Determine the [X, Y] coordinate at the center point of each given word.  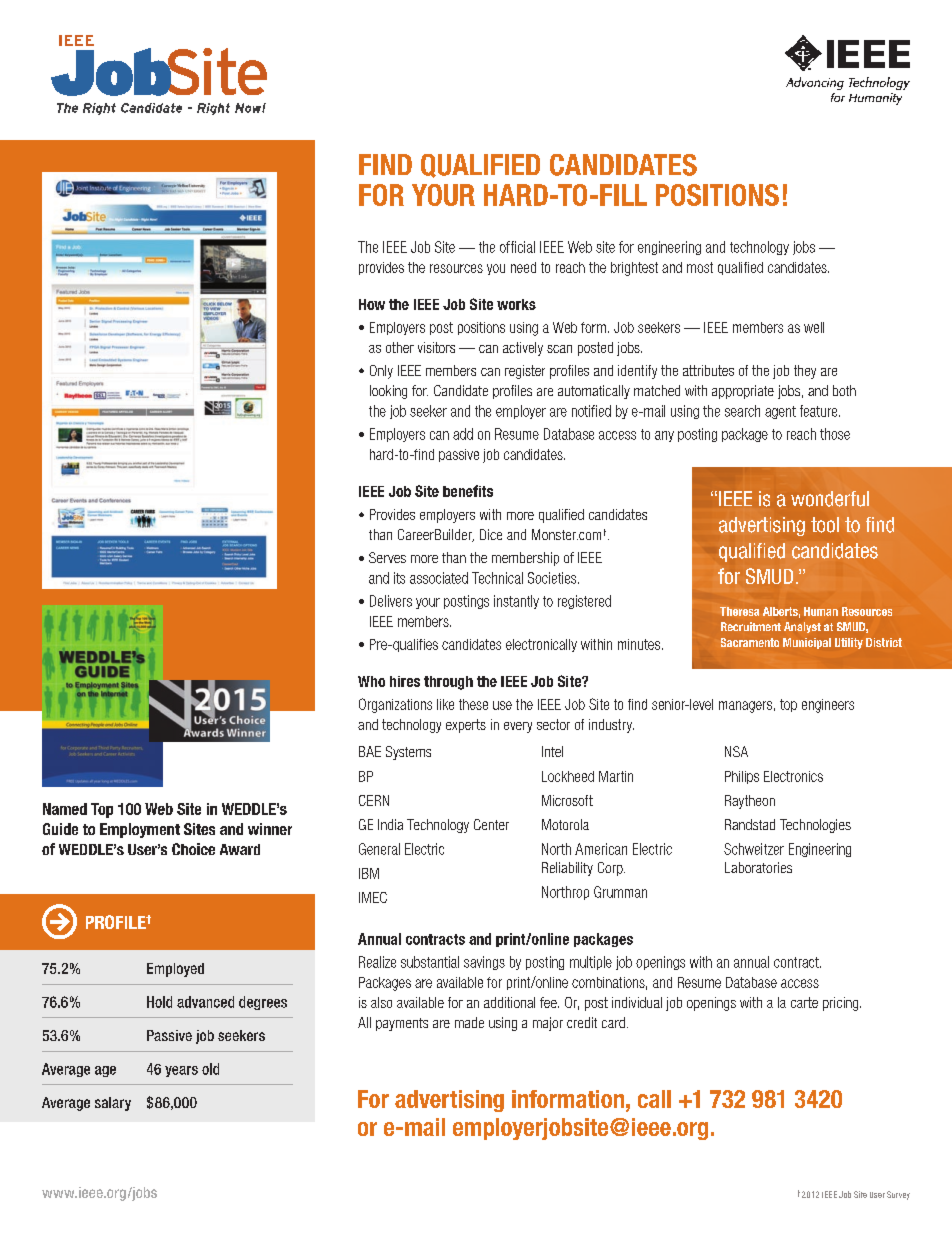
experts [466, 726]
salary [113, 1104]
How [372, 304]
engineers [828, 706]
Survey [898, 1195]
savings [484, 963]
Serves [387, 557]
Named [65, 809]
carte [804, 1002]
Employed [175, 970]
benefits [468, 491]
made [469, 1022]
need [523, 267]
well [814, 327]
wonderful [830, 499]
